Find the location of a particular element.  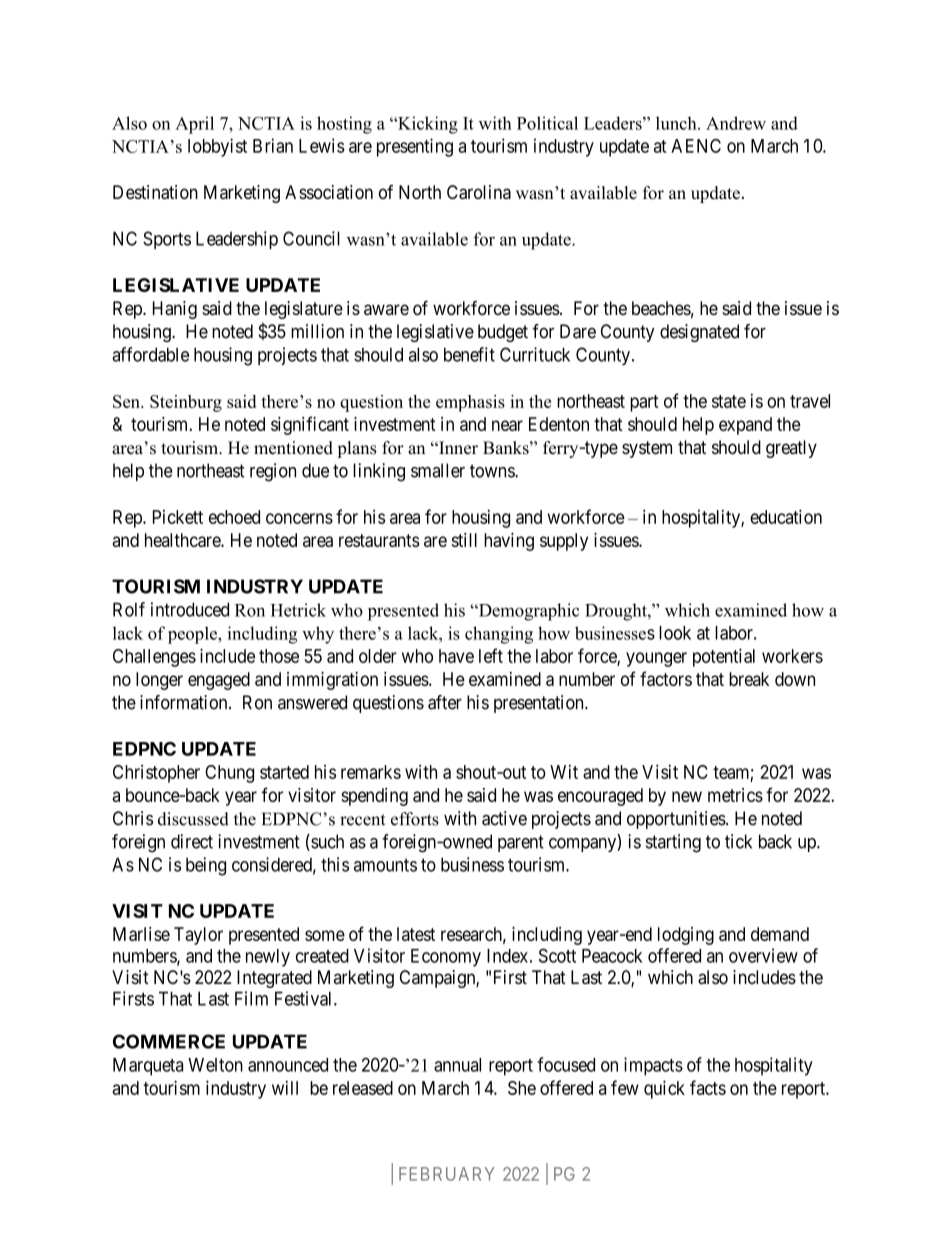

Welton is located at coordinates (215, 1065).
